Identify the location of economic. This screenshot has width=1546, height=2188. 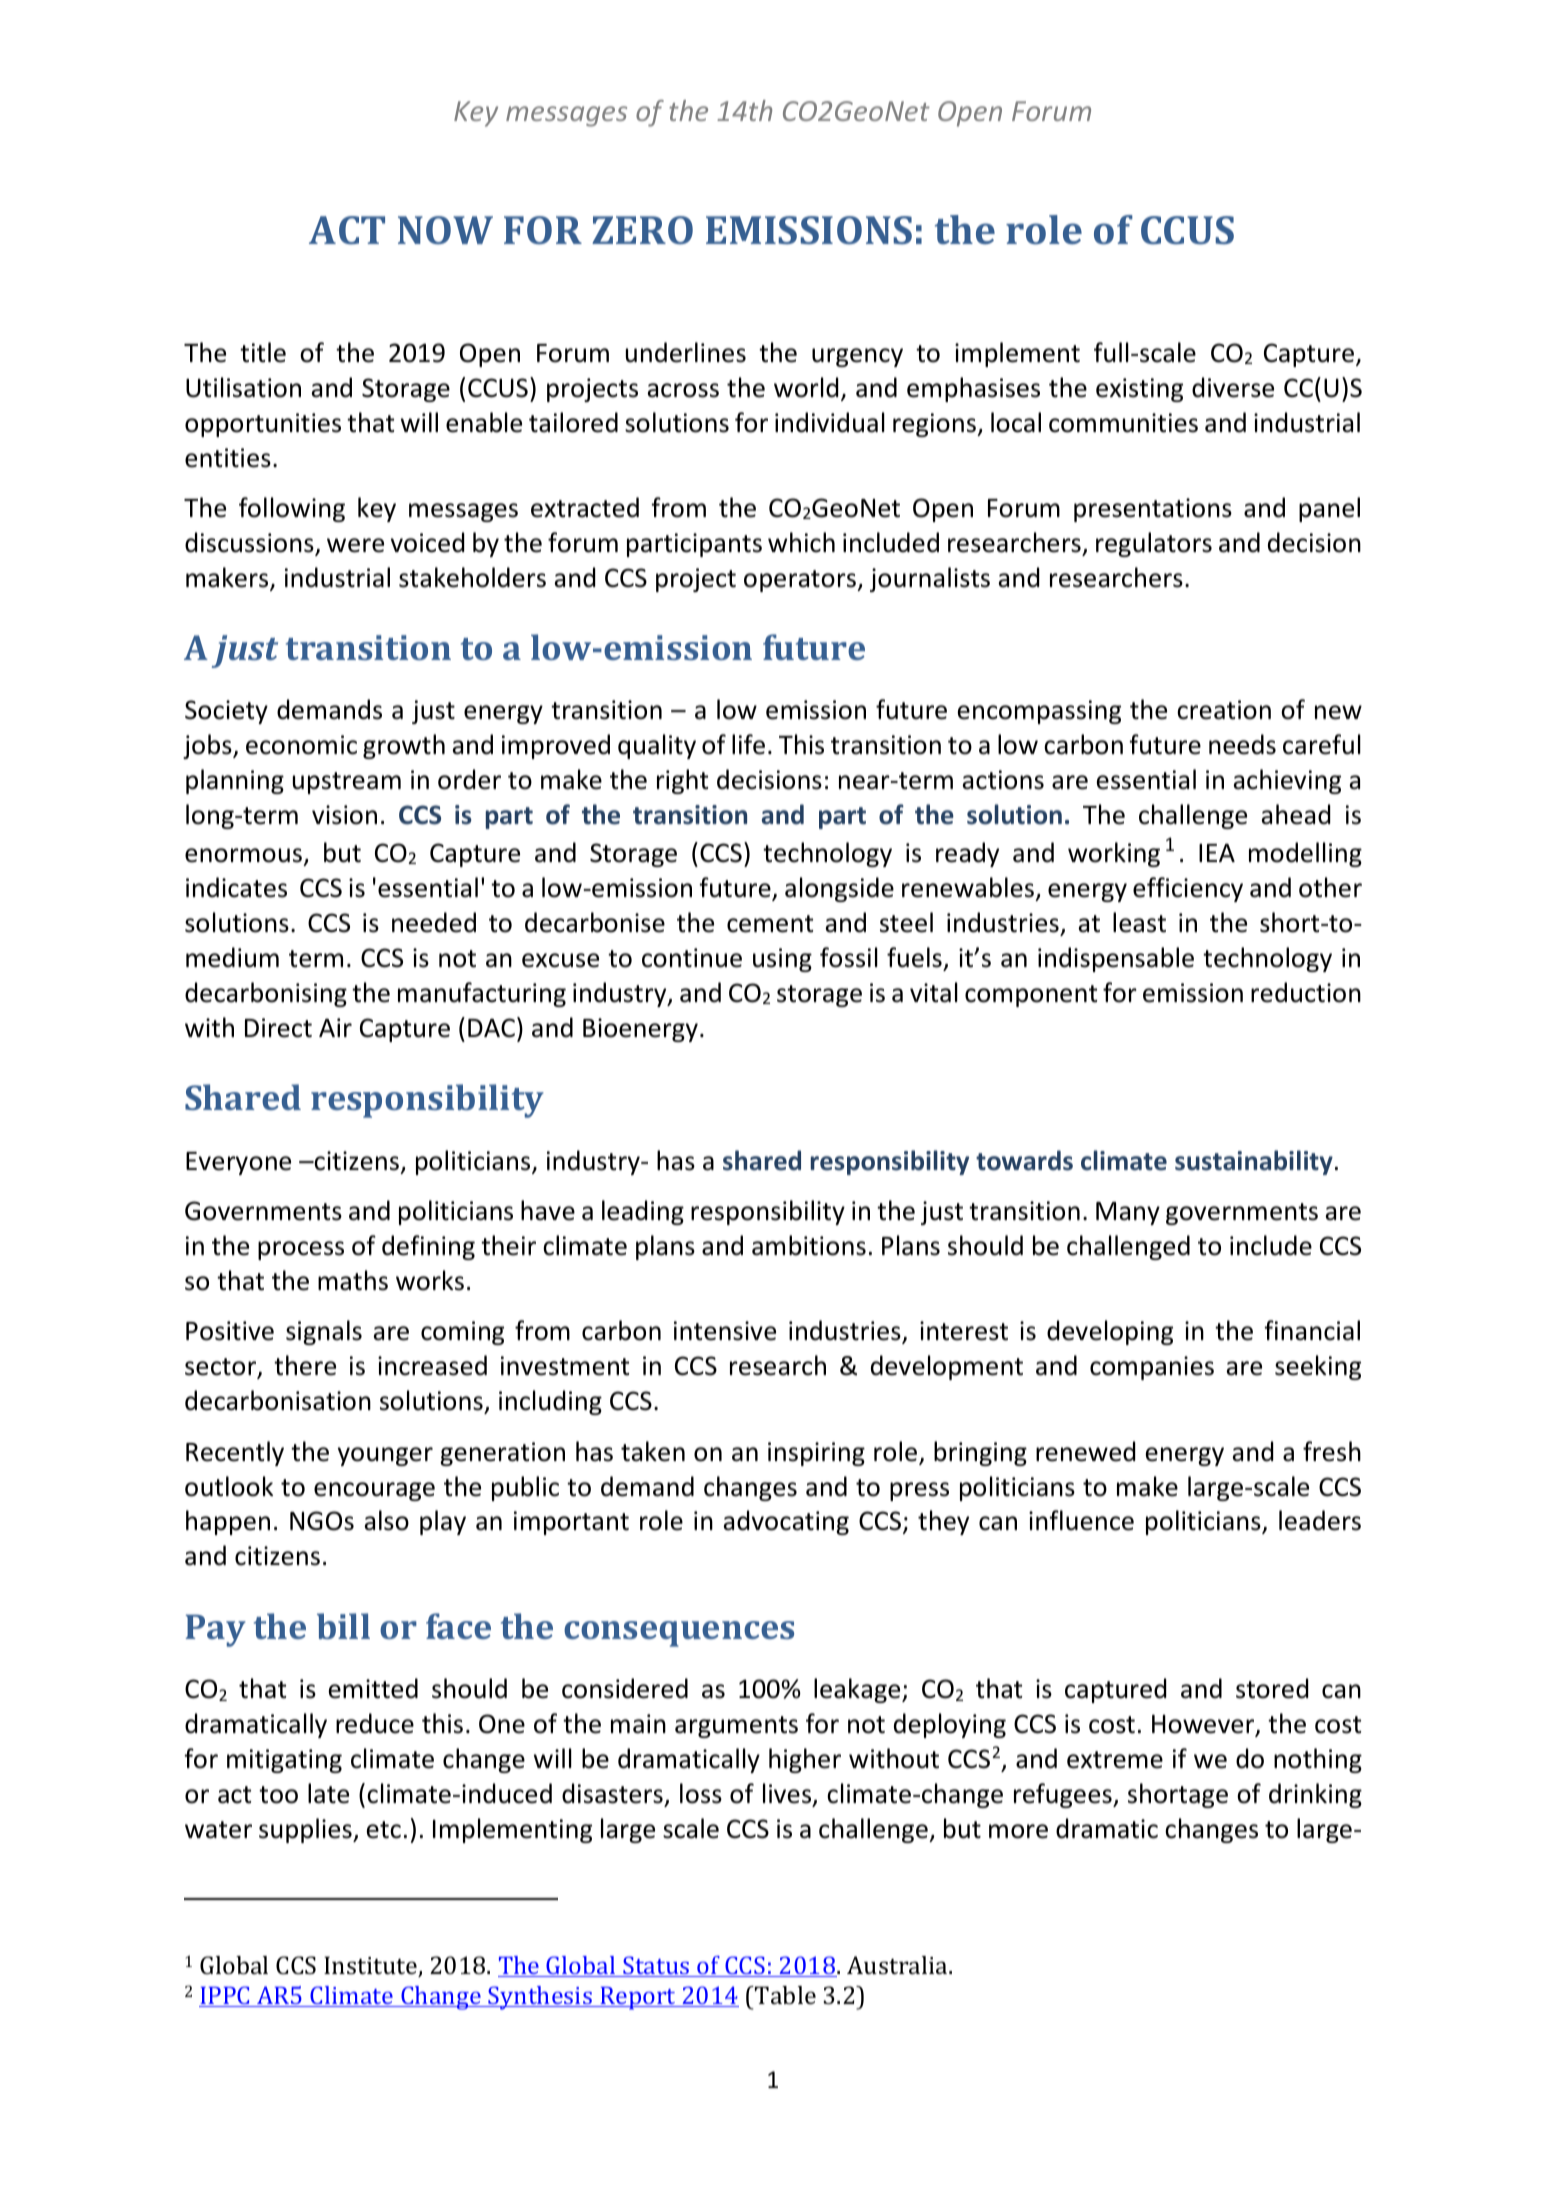
(301, 745).
